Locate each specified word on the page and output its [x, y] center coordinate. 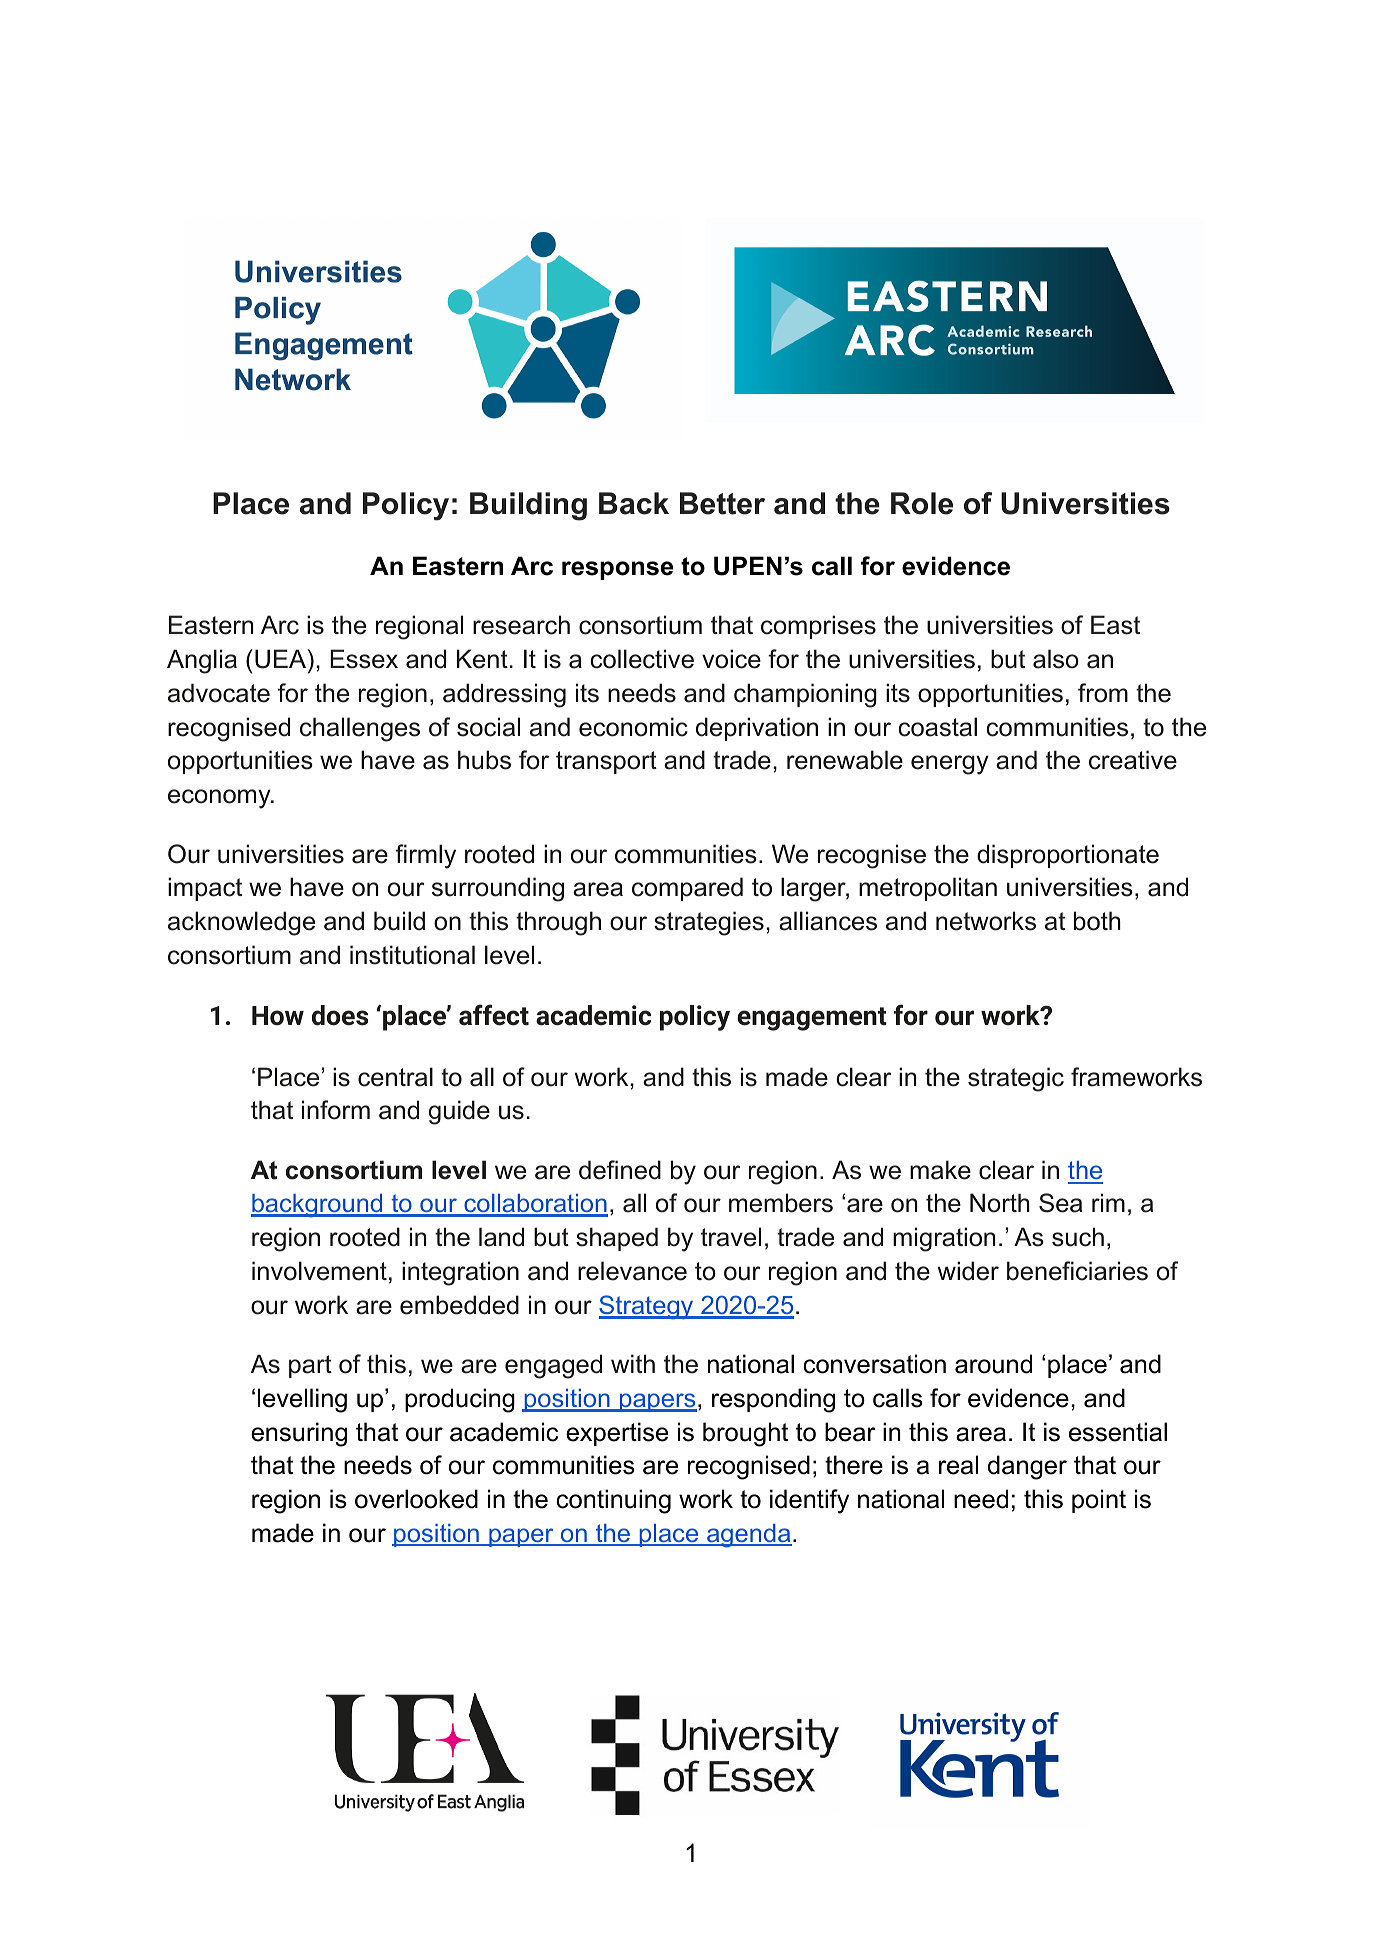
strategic [1016, 1079]
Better [722, 503]
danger [1027, 1467]
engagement [812, 1019]
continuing [613, 1501]
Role [922, 503]
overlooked [416, 1499]
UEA [282, 659]
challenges [360, 729]
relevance [632, 1271]
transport [606, 762]
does [340, 1015]
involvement [319, 1271]
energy [950, 765]
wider [968, 1271]
